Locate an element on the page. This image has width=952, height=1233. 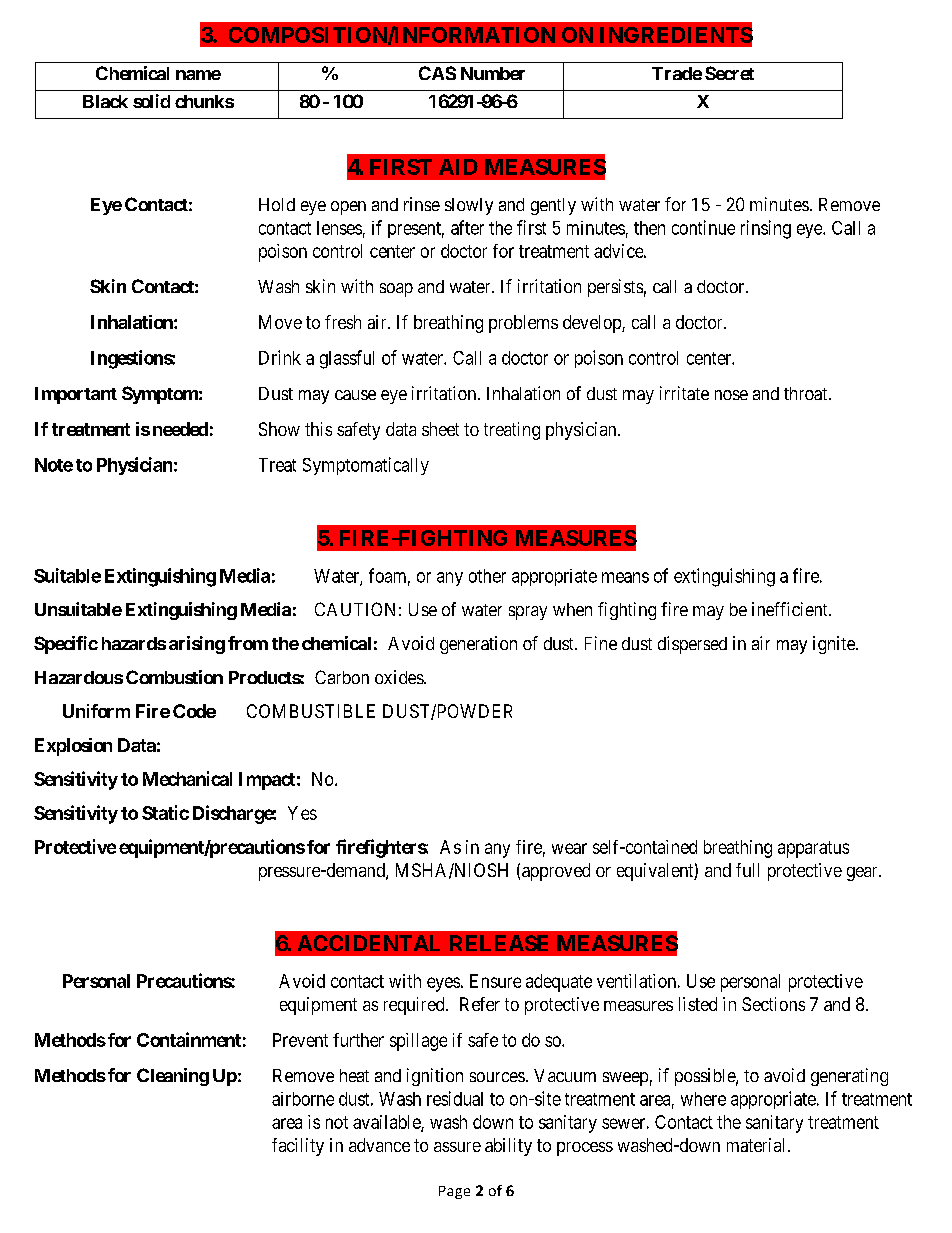
Number is located at coordinates (493, 73).
